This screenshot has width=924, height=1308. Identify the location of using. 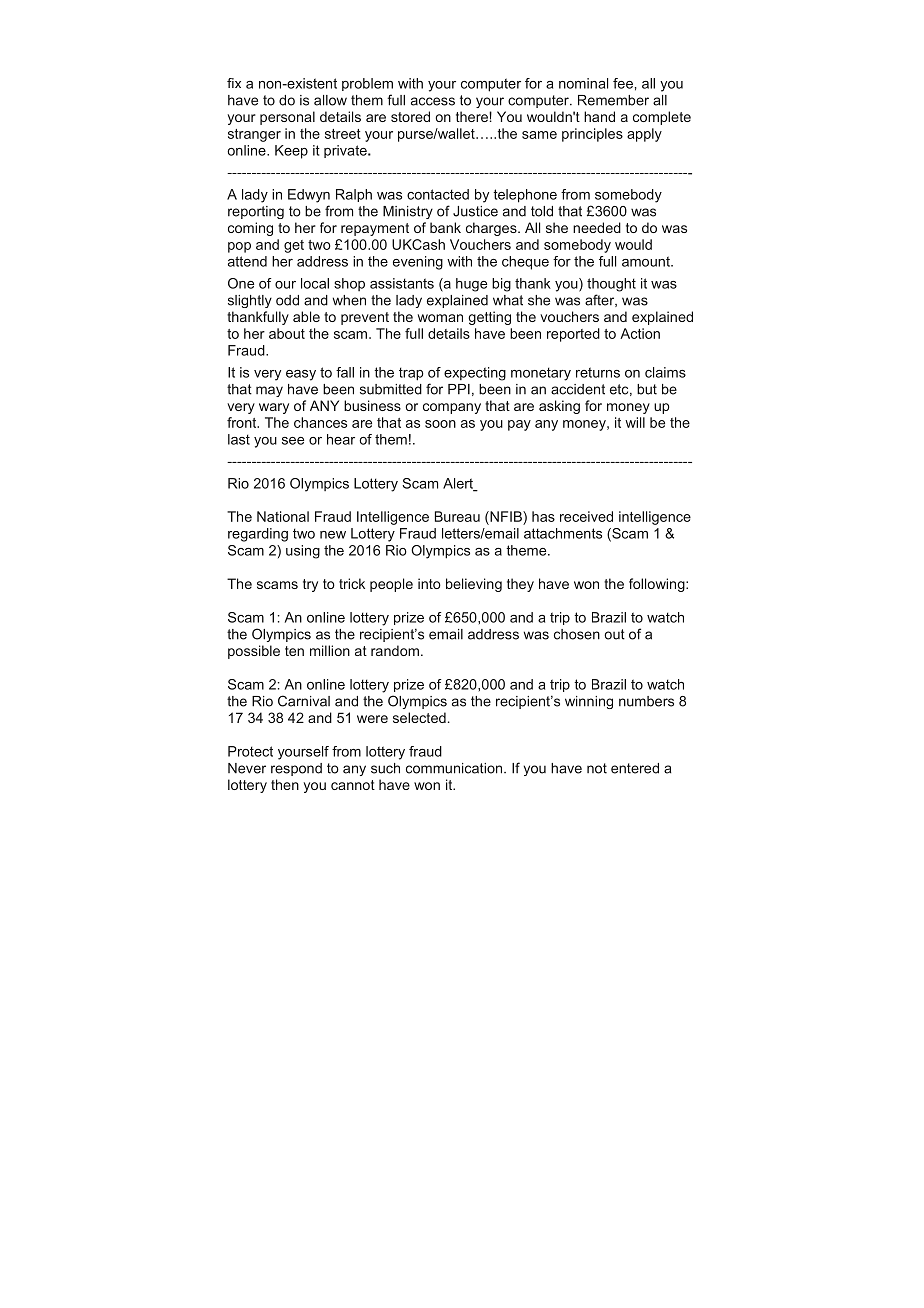
(303, 552).
